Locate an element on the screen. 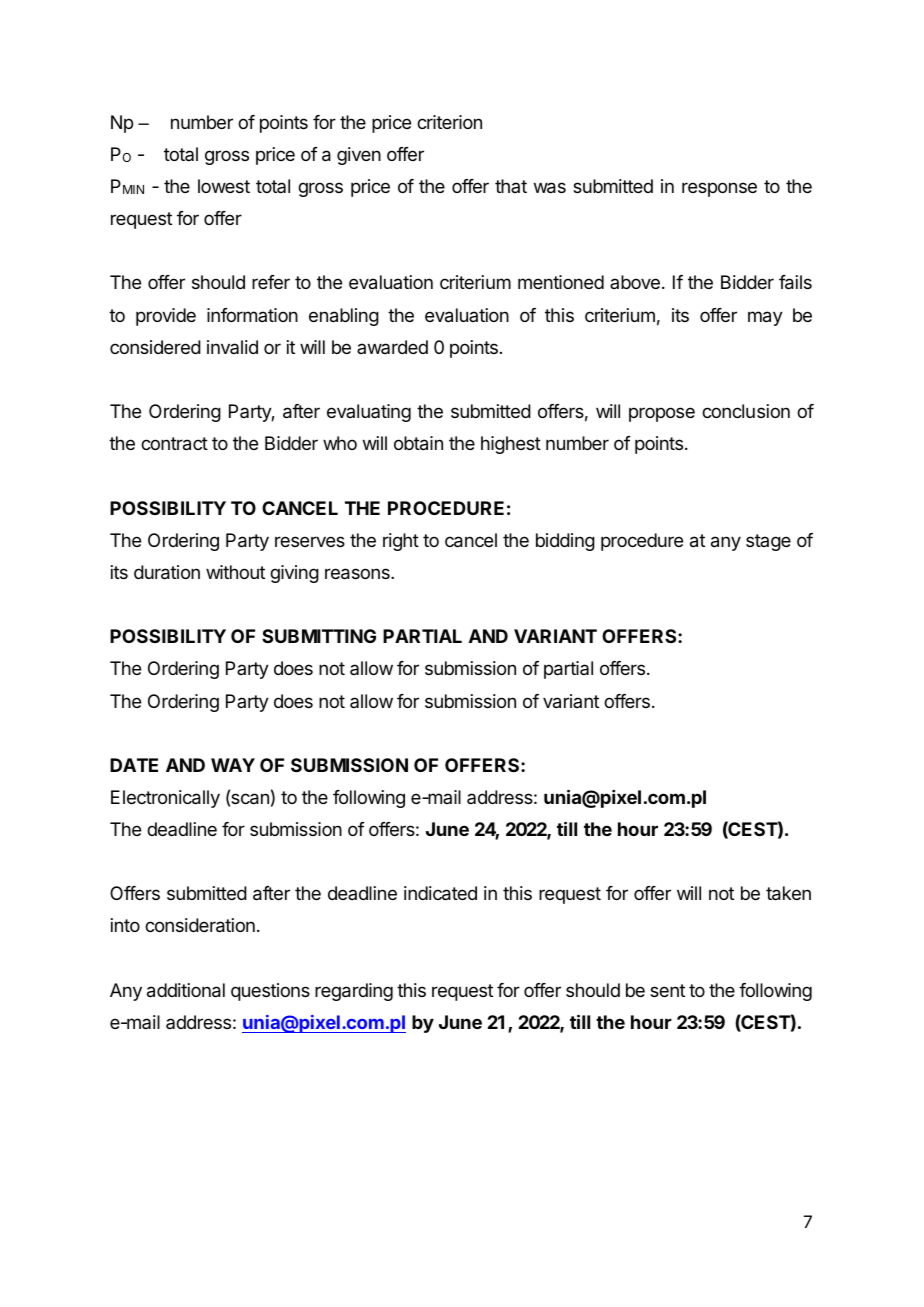 Image resolution: width=924 pixels, height=1307 pixels. invalid is located at coordinates (232, 347).
